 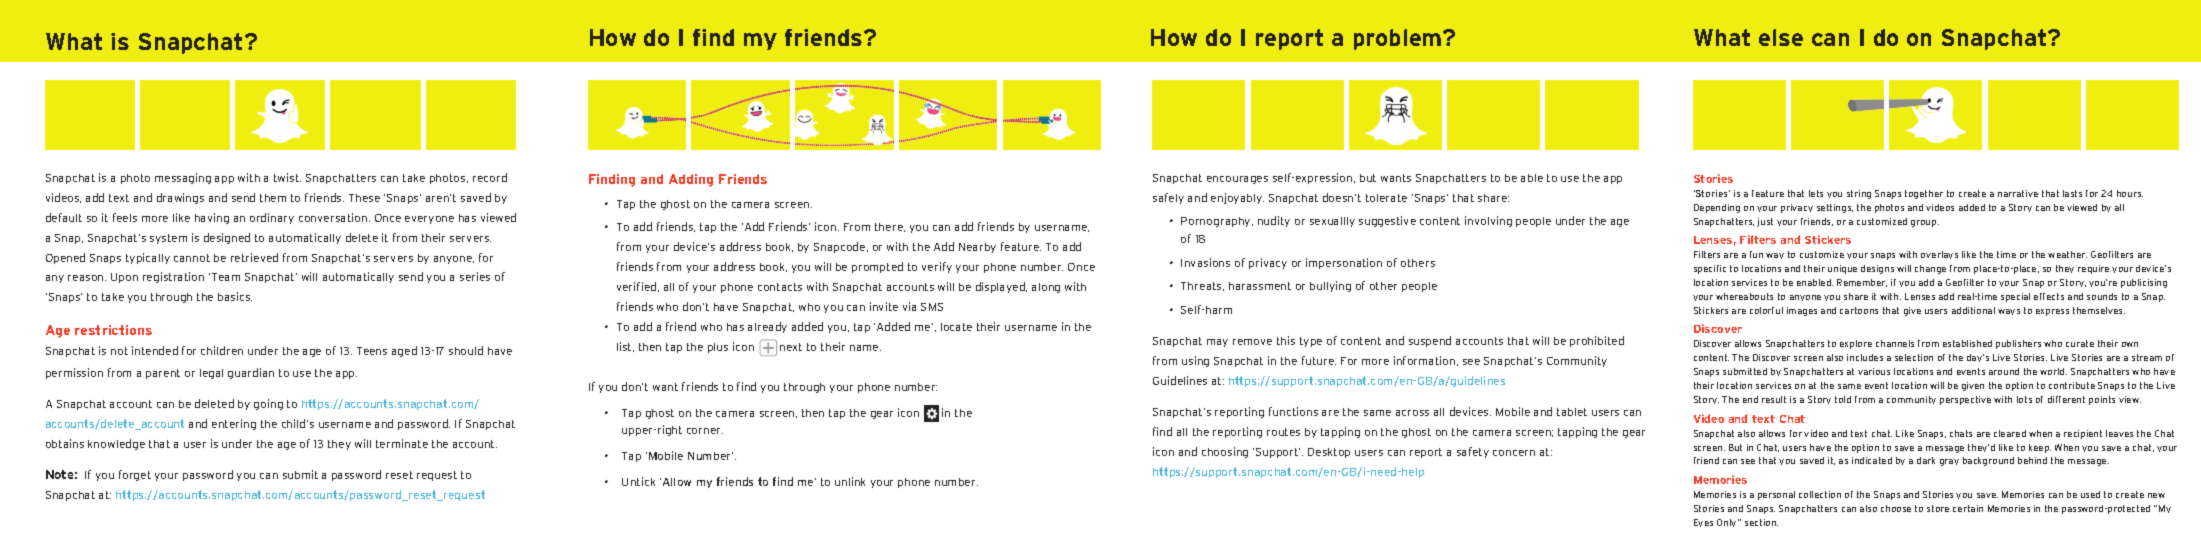 I want to click on problem, so click(x=1399, y=39).
